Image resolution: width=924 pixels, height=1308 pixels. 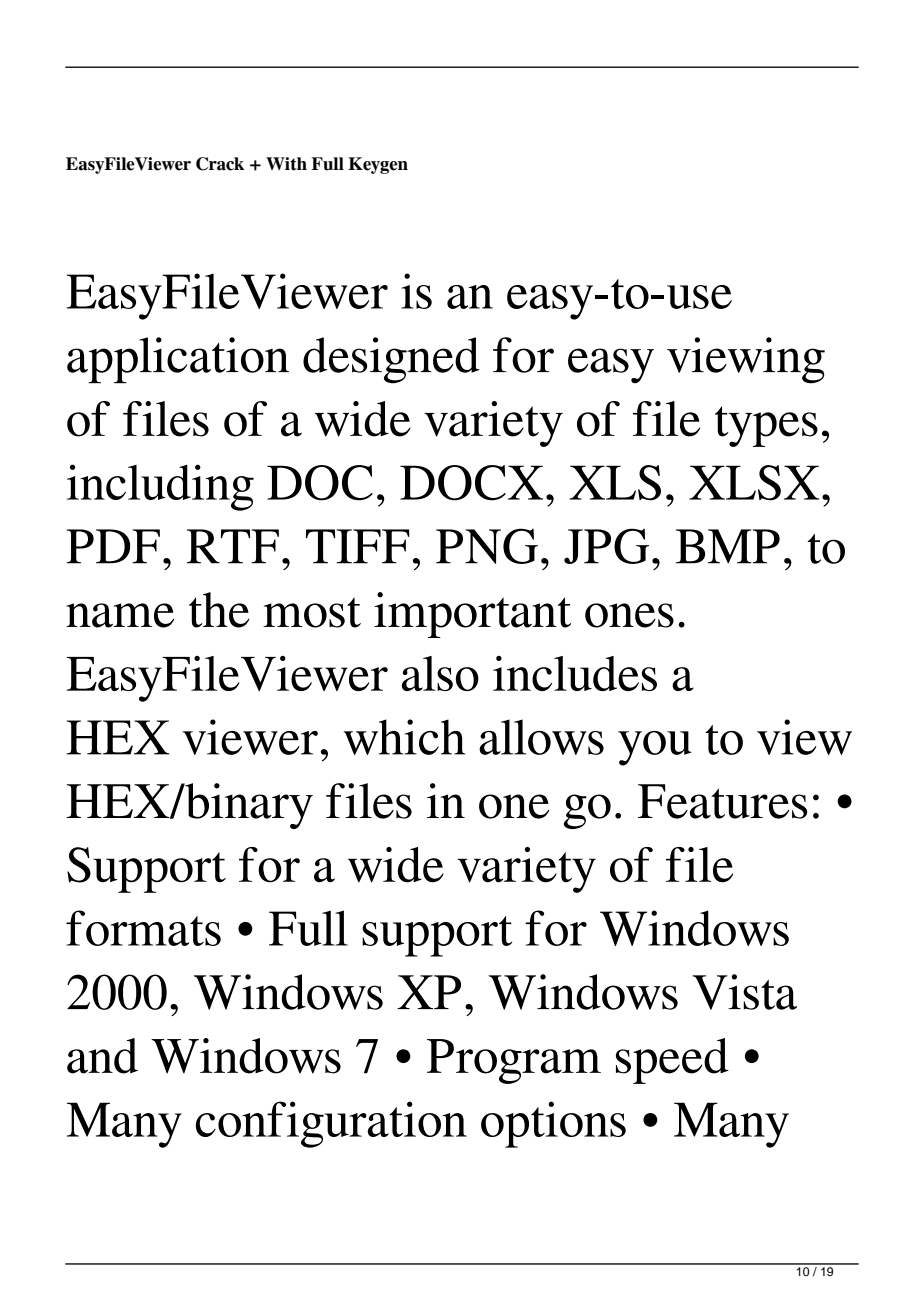 I want to click on speed, so click(x=672, y=1061).
